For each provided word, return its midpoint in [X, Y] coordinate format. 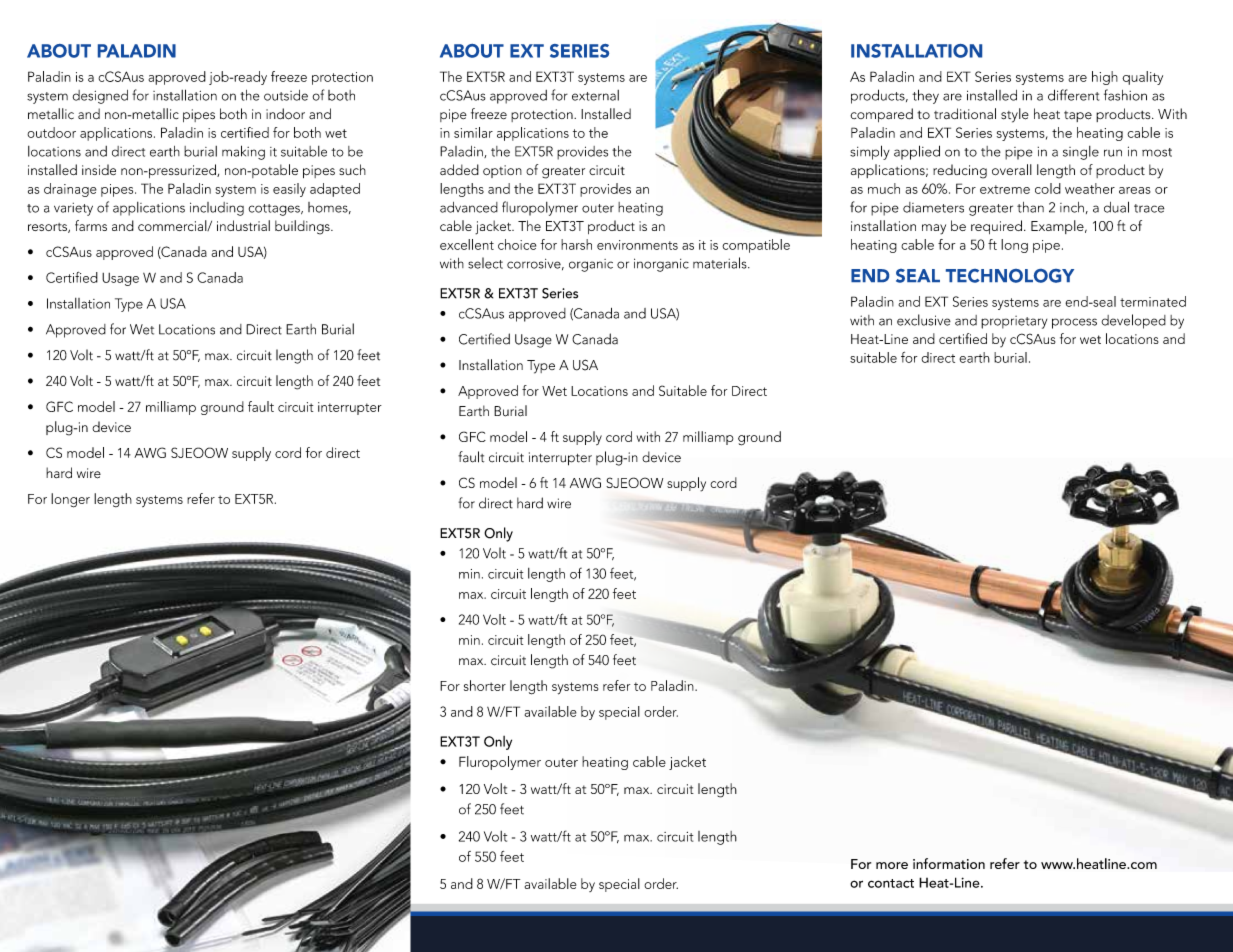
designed [100, 97]
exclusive [924, 320]
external [595, 95]
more [892, 865]
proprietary [1014, 322]
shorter [485, 685]
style [1015, 115]
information [949, 863]
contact [891, 883]
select [485, 263]
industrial [243, 225]
